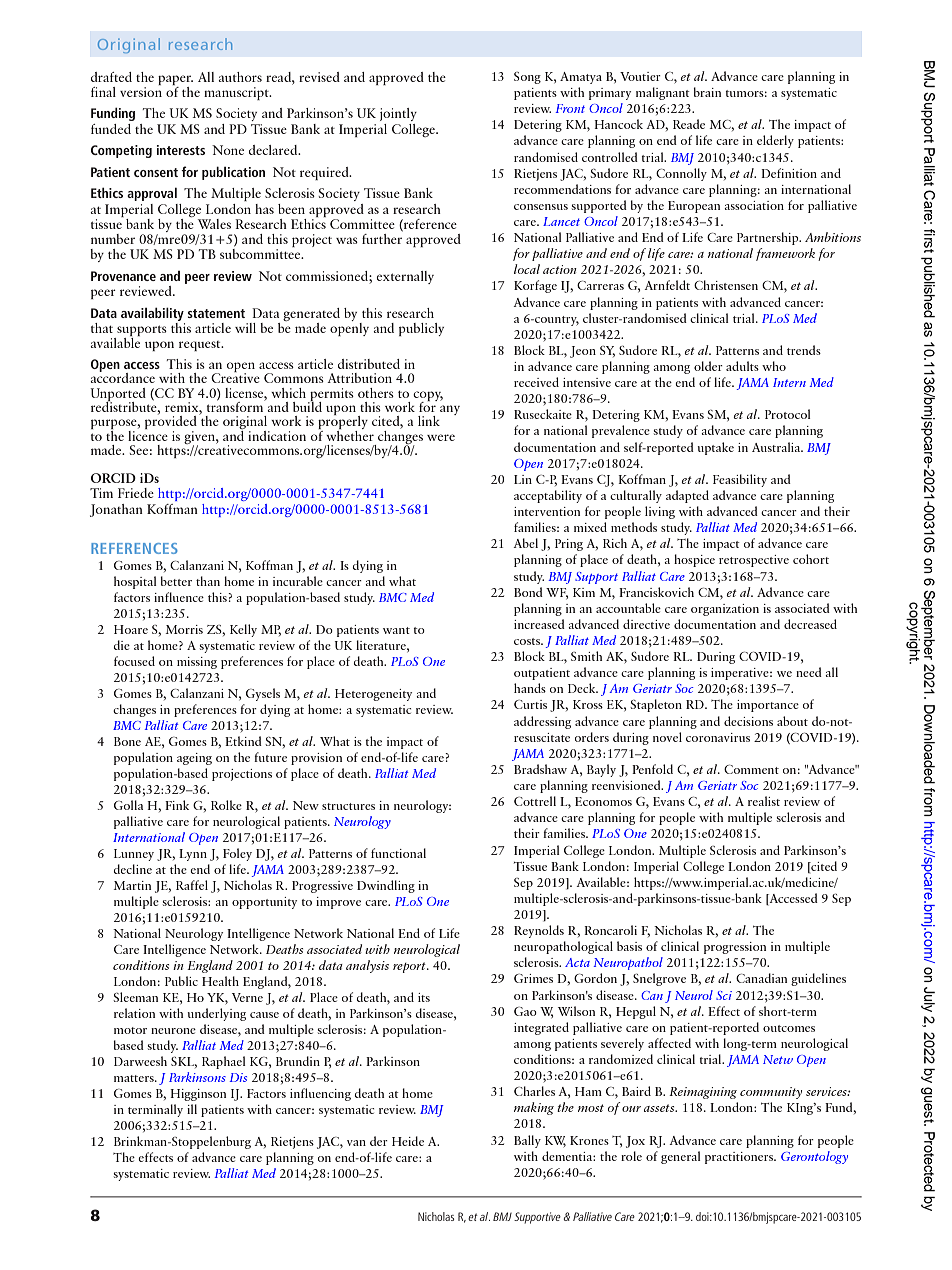 The image size is (952, 1270). What do you see at coordinates (707, 92) in the screenshot?
I see `brain` at bounding box center [707, 92].
